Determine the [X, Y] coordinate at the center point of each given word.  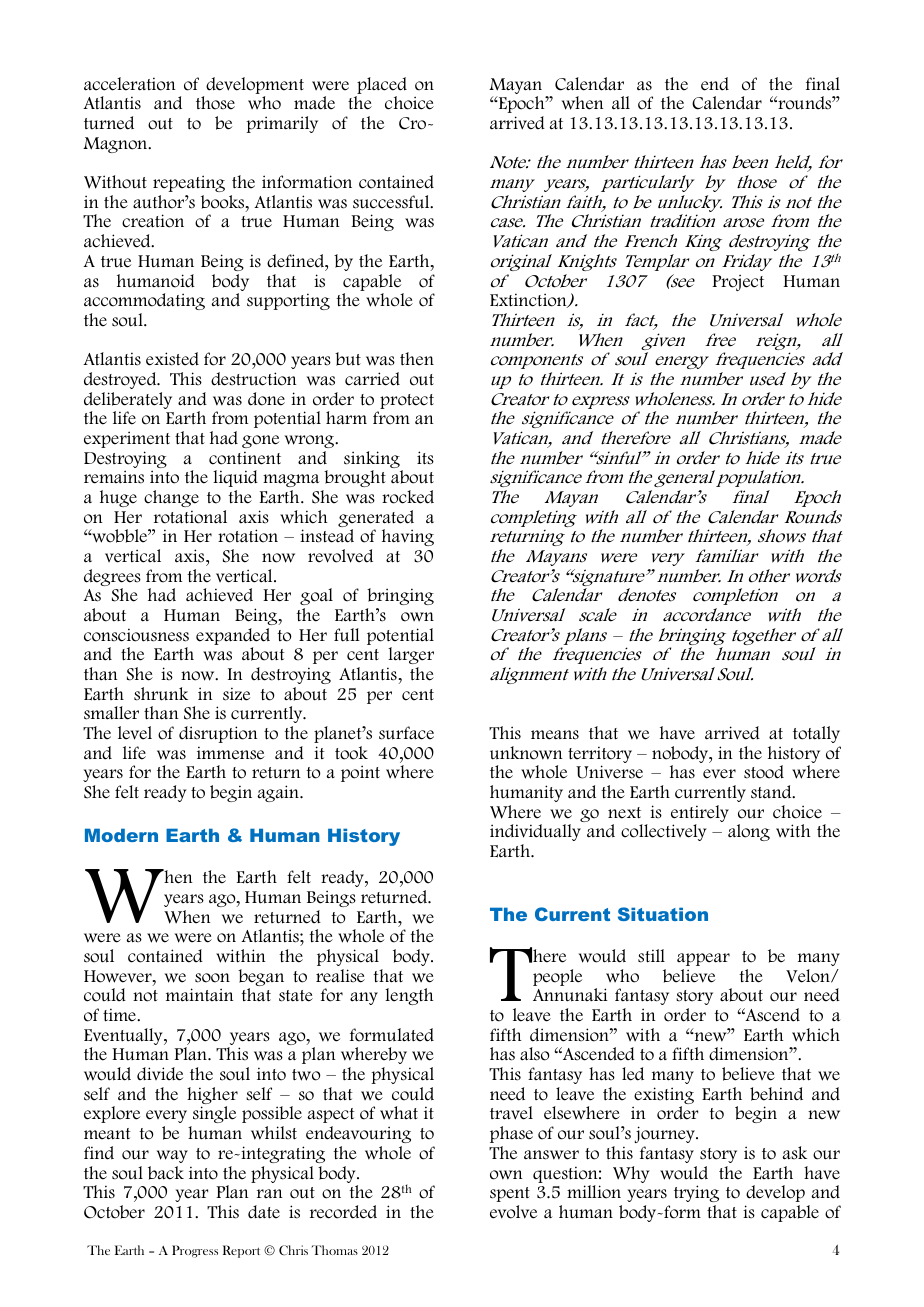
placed [381, 87]
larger [410, 657]
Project [738, 283]
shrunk [161, 694]
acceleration [129, 84]
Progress [195, 1251]
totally [816, 734]
